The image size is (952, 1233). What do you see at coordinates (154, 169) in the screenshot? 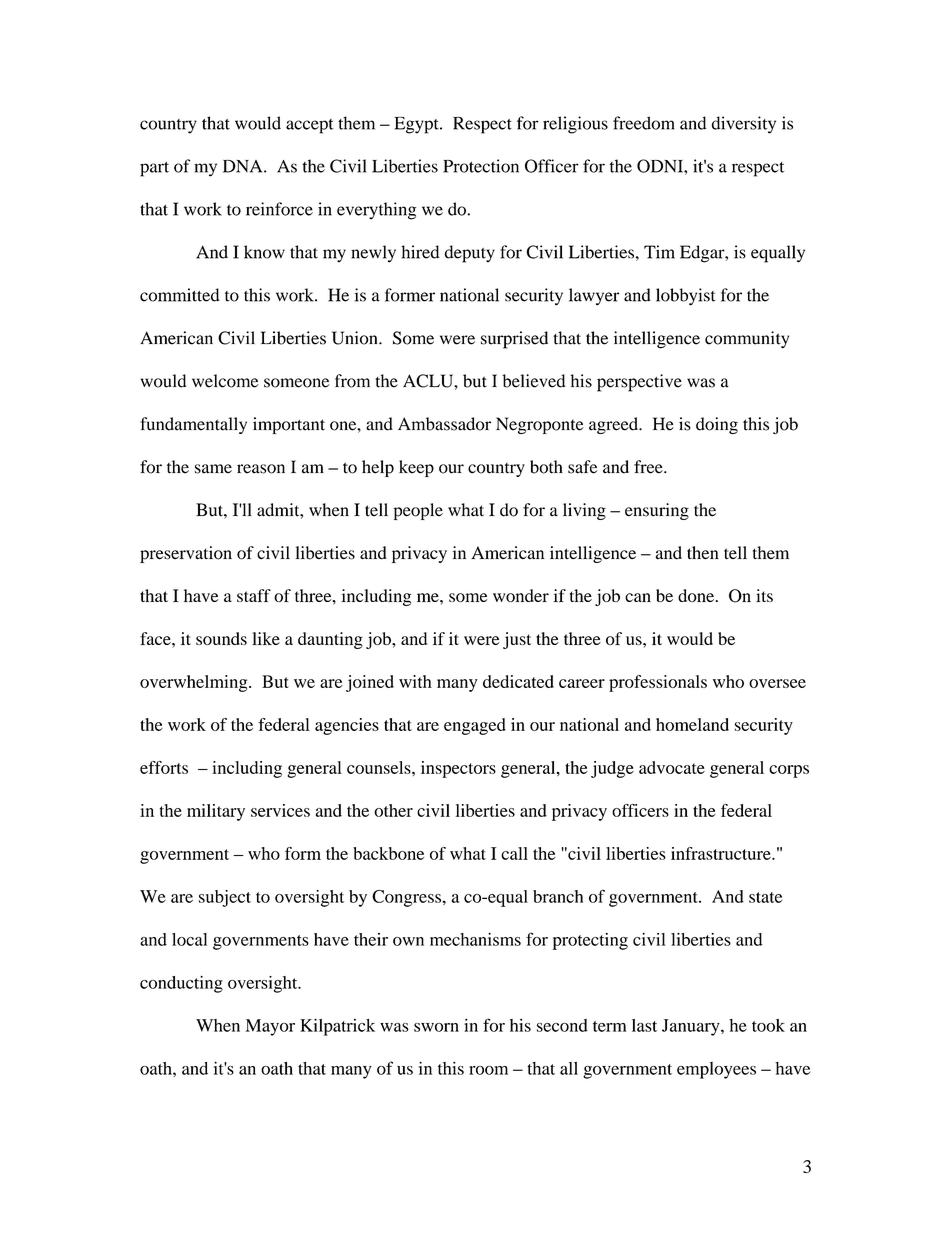
I see `part` at bounding box center [154, 169].
